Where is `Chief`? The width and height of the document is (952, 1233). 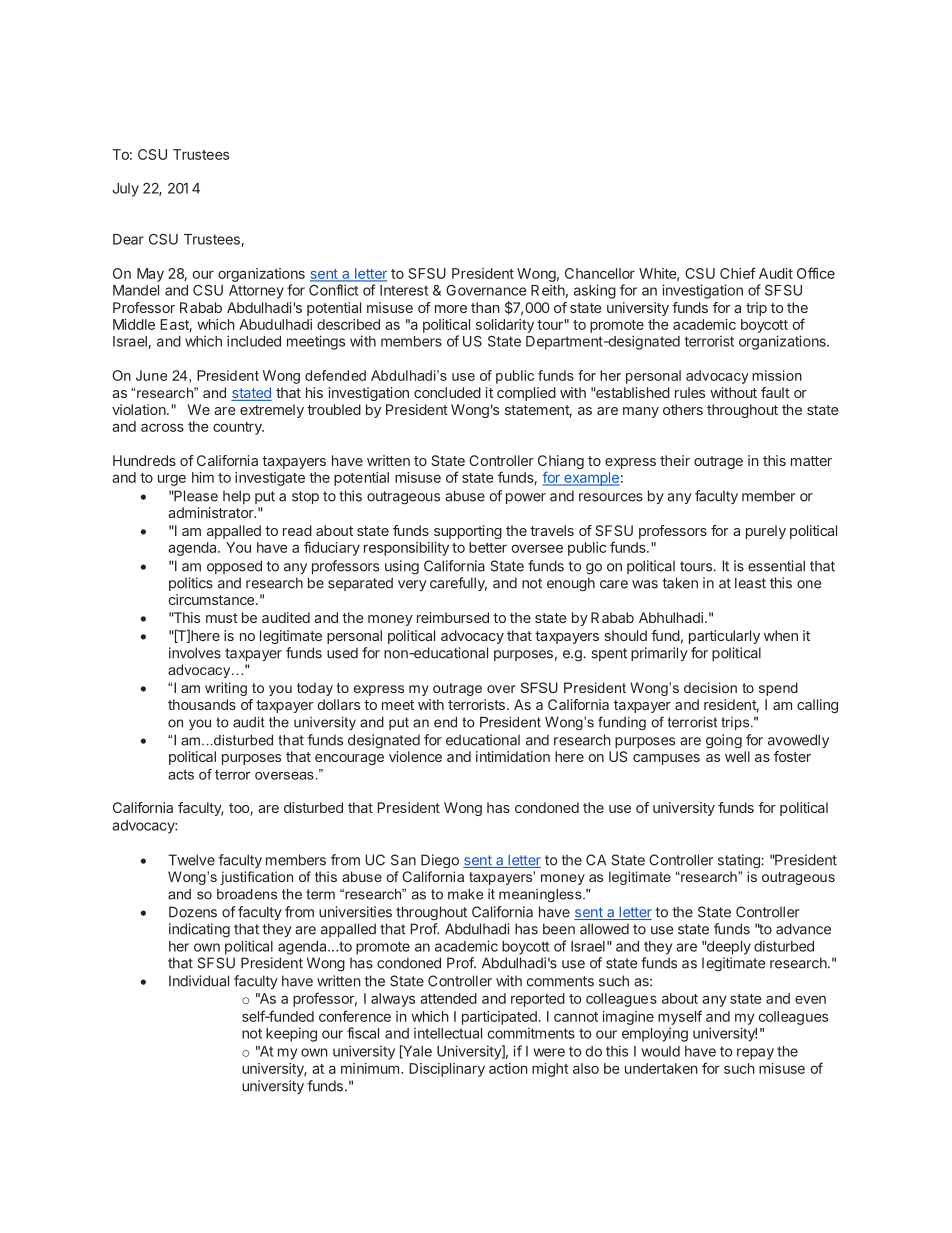 Chief is located at coordinates (737, 273).
